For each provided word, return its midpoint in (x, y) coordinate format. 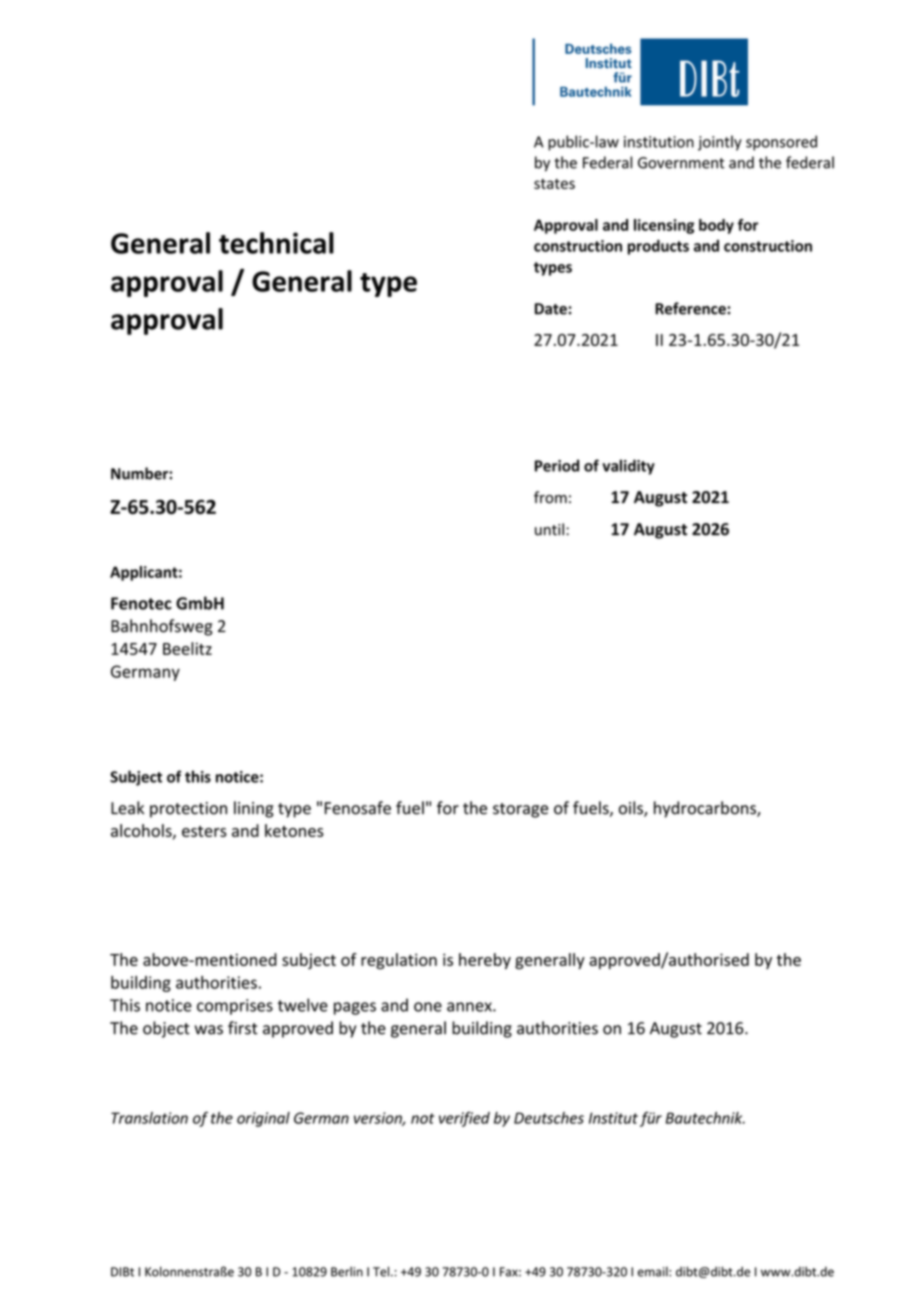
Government (681, 163)
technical (276, 243)
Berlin (347, 1271)
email (654, 1272)
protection (188, 810)
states (554, 184)
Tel (381, 1271)
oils (632, 809)
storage (520, 810)
